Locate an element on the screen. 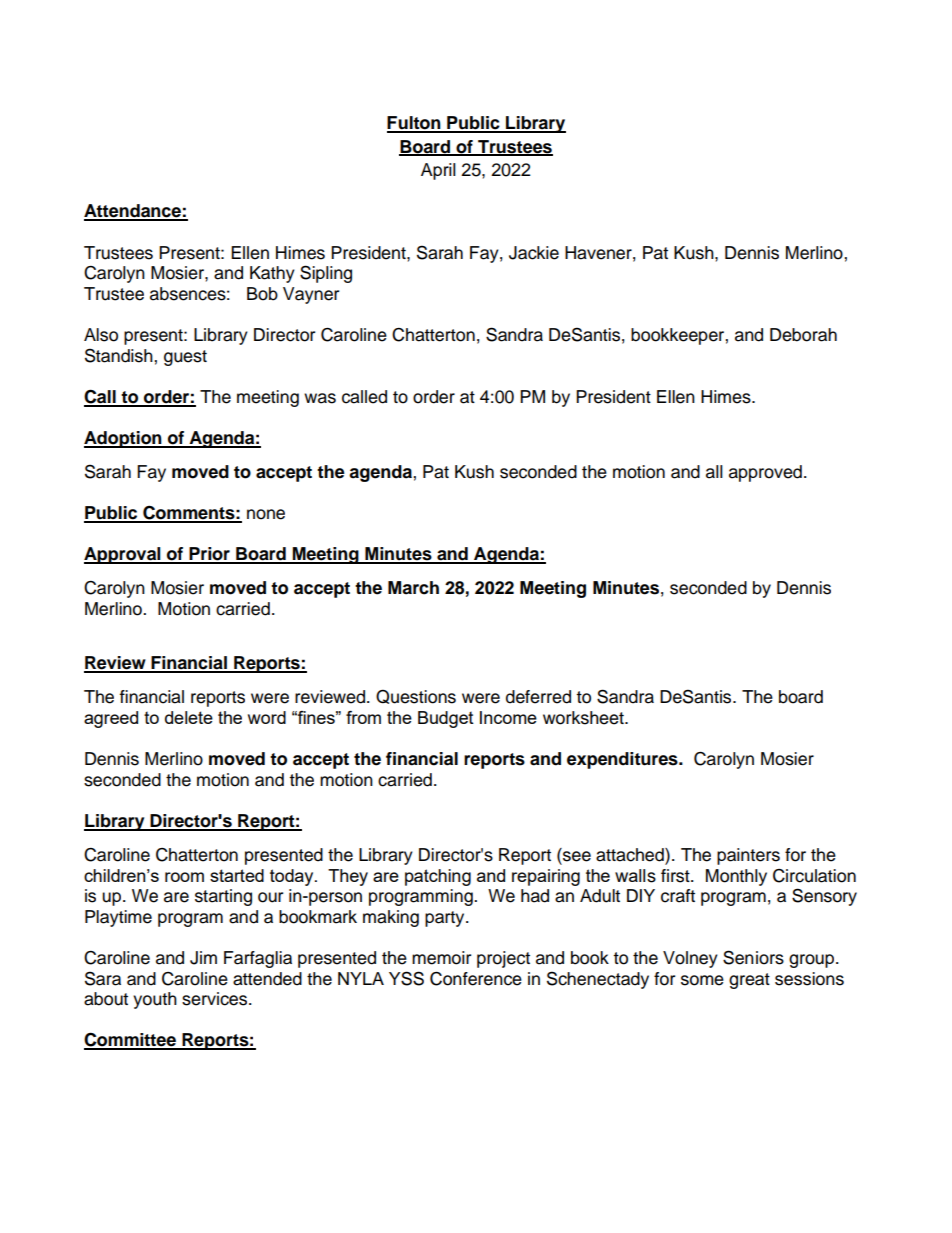 The image size is (952, 1233). Adoption is located at coordinates (124, 439).
